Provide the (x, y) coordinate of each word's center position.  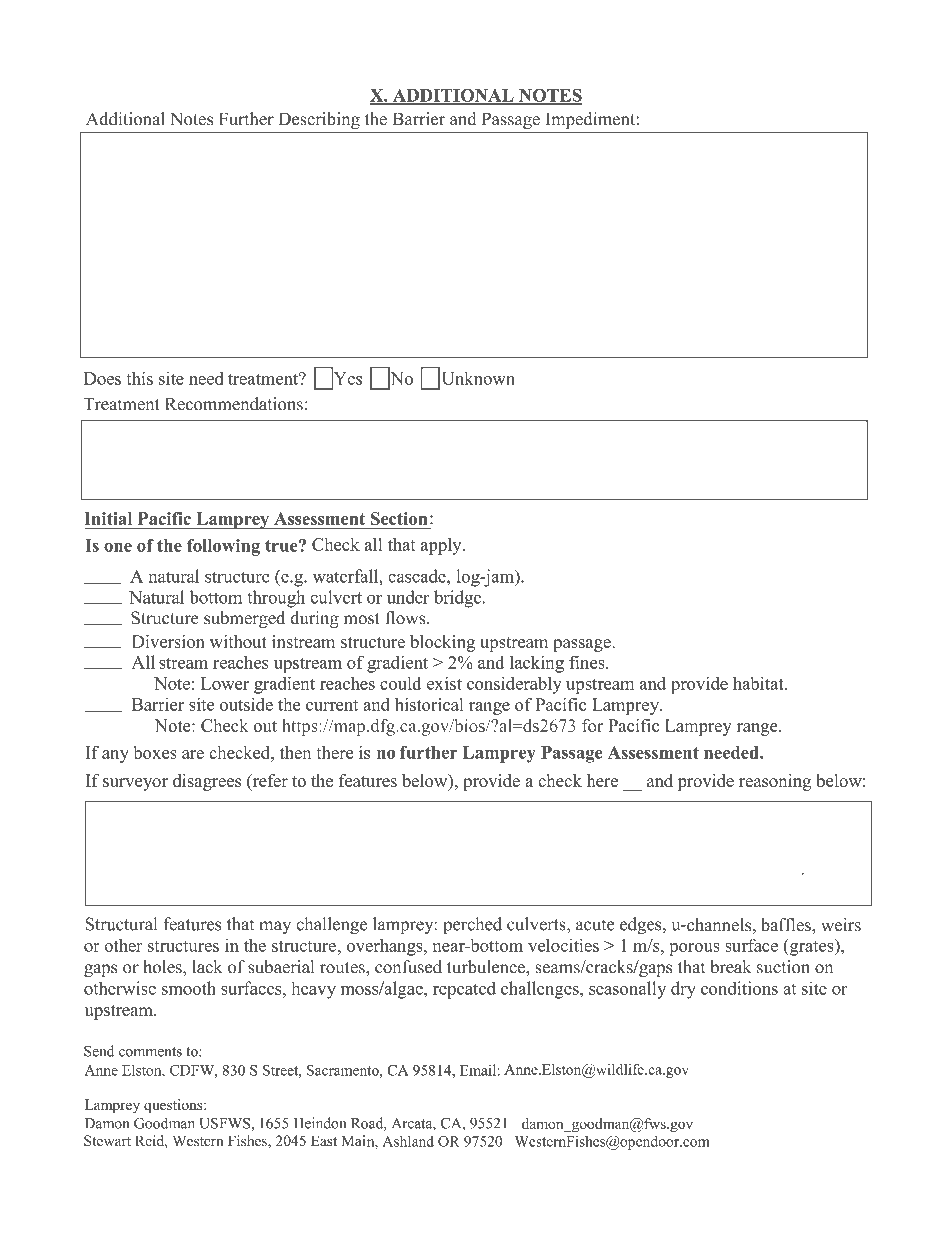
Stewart (107, 1140)
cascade (418, 576)
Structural (121, 924)
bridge (457, 599)
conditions (739, 988)
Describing (319, 122)
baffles (787, 925)
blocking (442, 643)
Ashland (408, 1141)
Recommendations (234, 404)
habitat (759, 683)
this (139, 378)
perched (472, 926)
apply (442, 546)
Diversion (168, 641)
